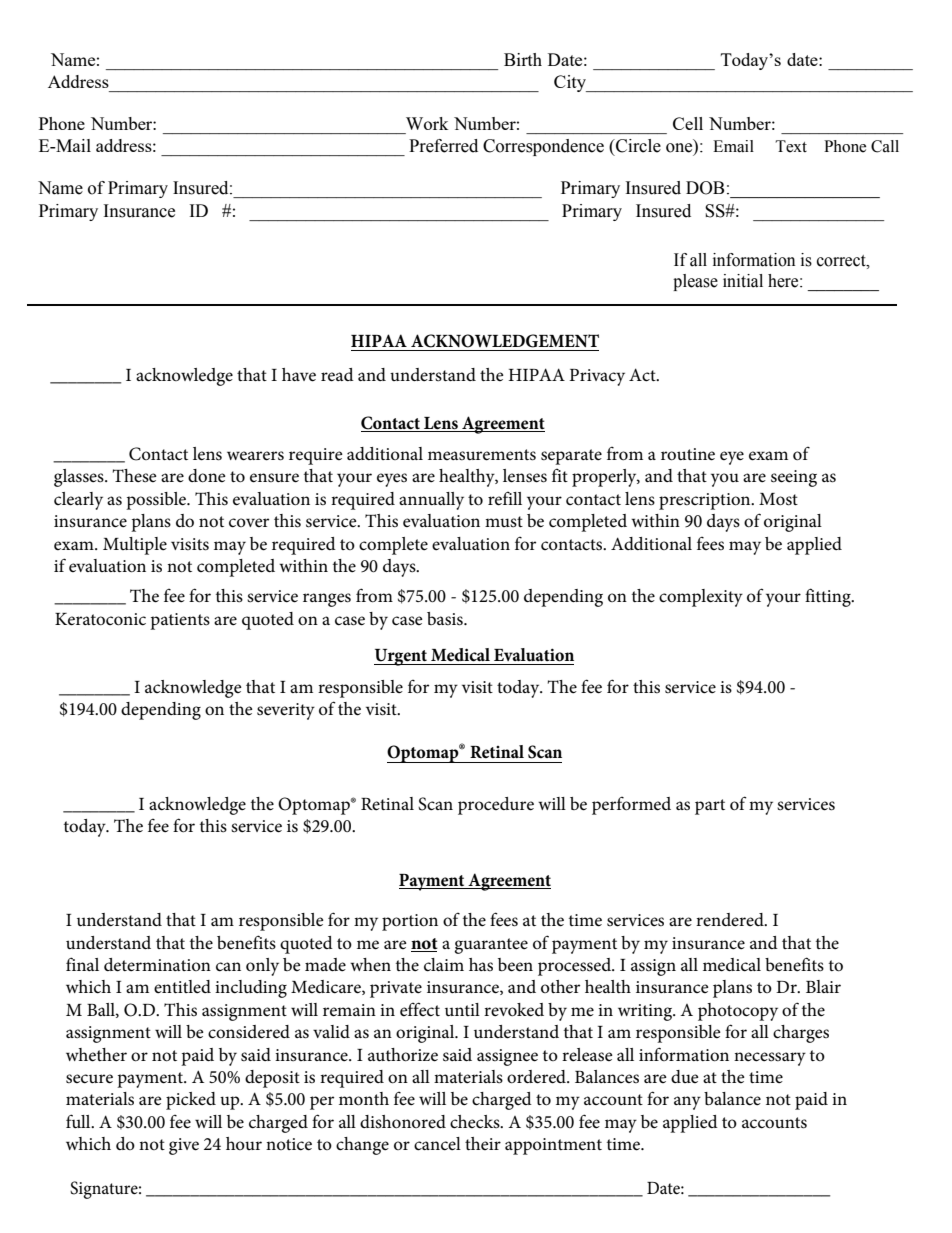 The image size is (952, 1233). What do you see at coordinates (791, 146) in the screenshot?
I see `Text` at bounding box center [791, 146].
